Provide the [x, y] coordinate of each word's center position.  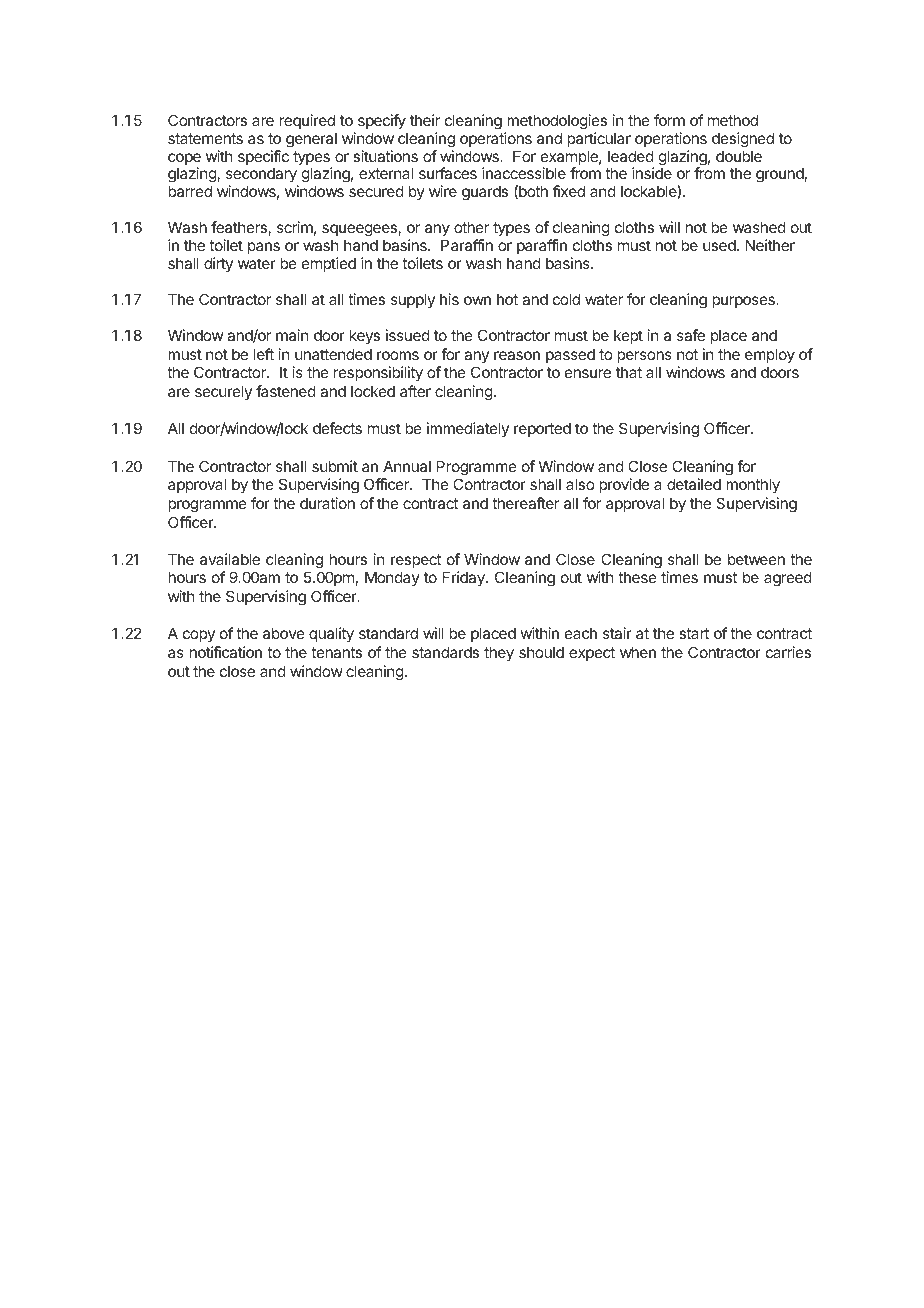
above [284, 633]
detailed [694, 484]
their [425, 120]
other [471, 227]
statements [205, 138]
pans [264, 248]
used [720, 245]
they [499, 653]
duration [327, 503]
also [580, 484]
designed [743, 140]
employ [770, 355]
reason [517, 355]
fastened [286, 391]
